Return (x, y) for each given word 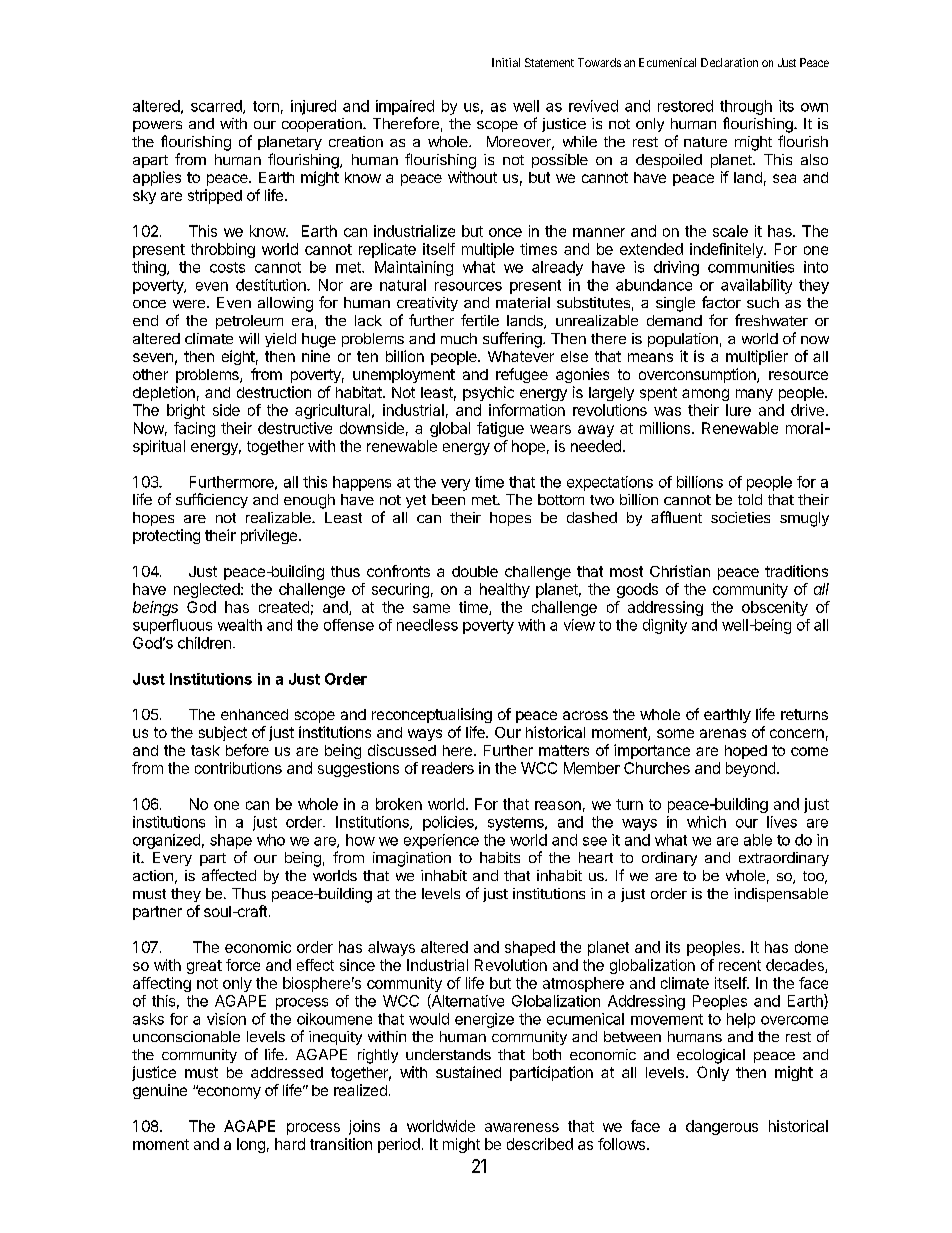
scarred (217, 107)
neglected (208, 590)
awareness (522, 1127)
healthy (505, 590)
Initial (506, 62)
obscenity (775, 608)
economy (228, 1092)
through (746, 107)
